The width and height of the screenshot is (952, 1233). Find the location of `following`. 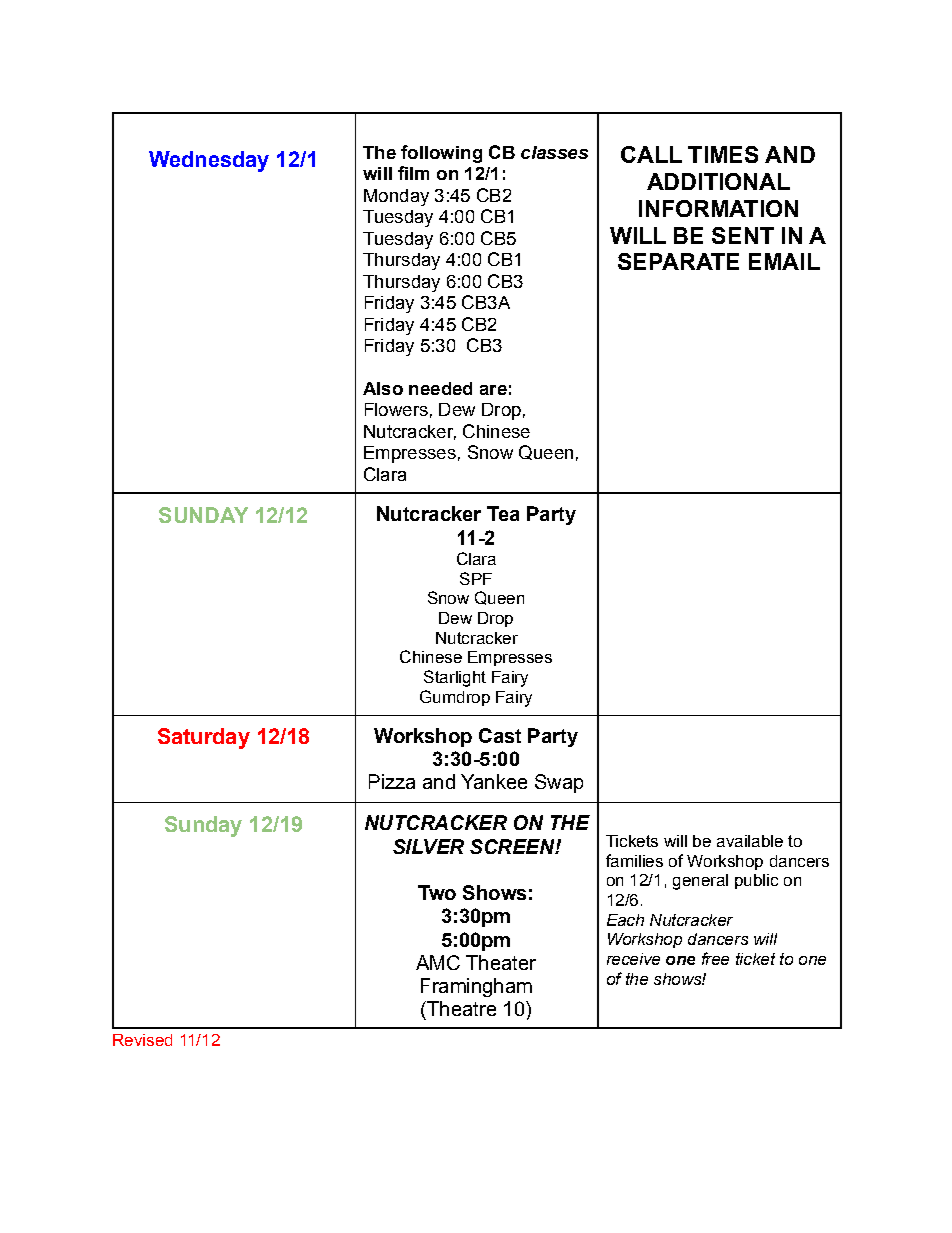

following is located at coordinates (441, 154).
